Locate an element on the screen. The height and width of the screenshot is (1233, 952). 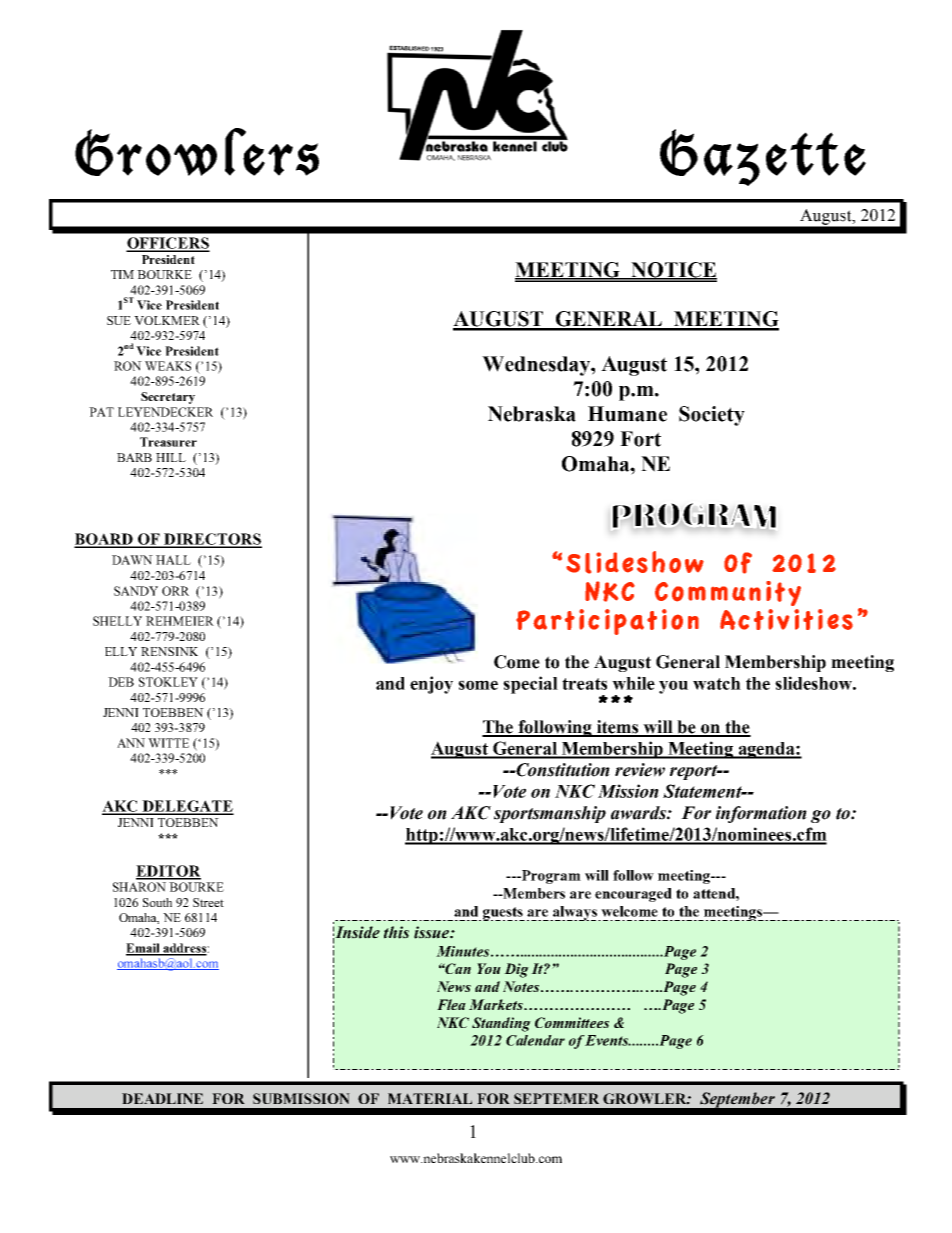
EDITOR is located at coordinates (168, 872).
